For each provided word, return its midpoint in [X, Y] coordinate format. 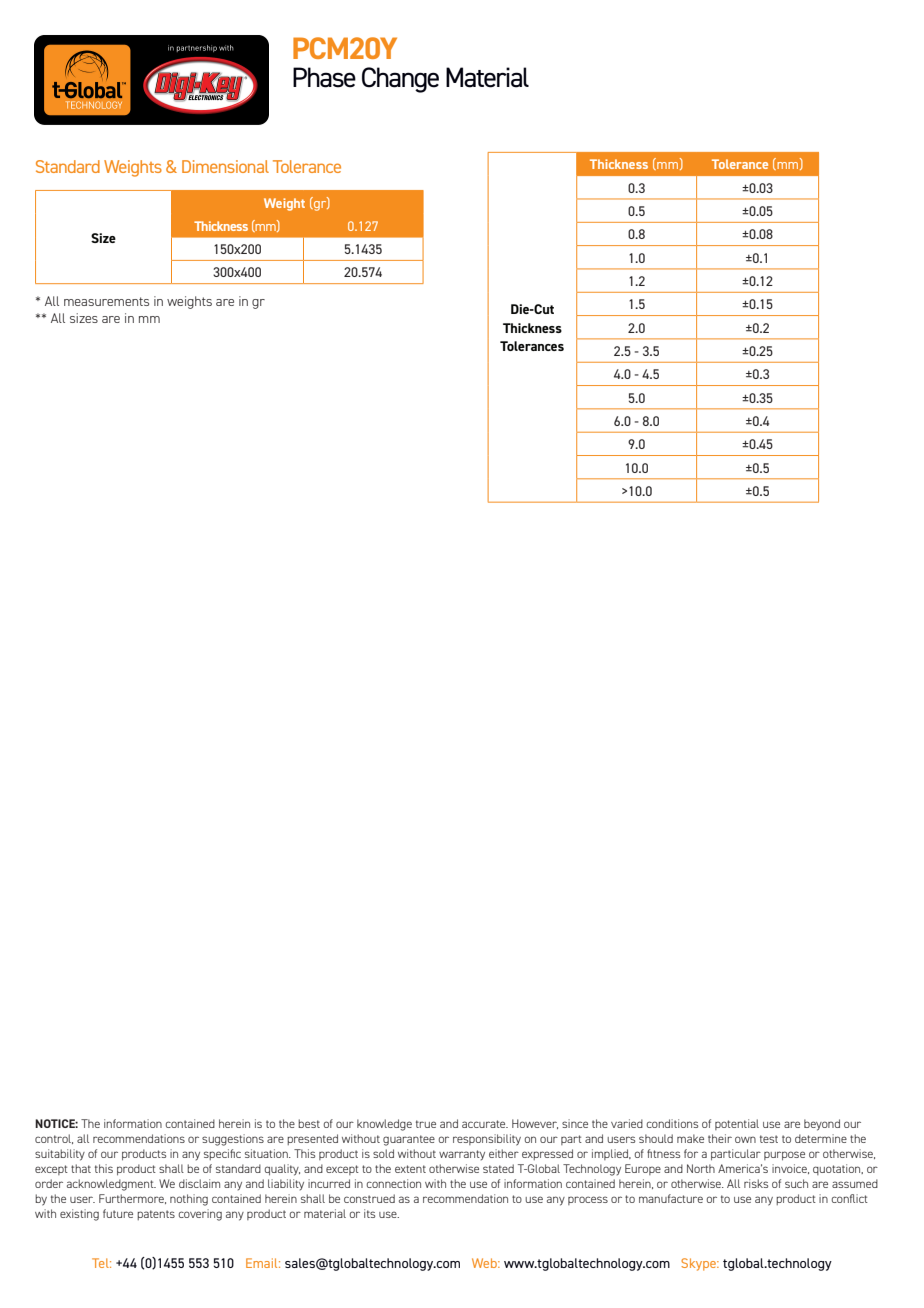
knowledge [384, 1125]
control [54, 1139]
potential [737, 1124]
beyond [822, 1125]
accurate [485, 1124]
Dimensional [225, 166]
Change [400, 80]
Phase [324, 77]
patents [156, 1215]
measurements [106, 301]
